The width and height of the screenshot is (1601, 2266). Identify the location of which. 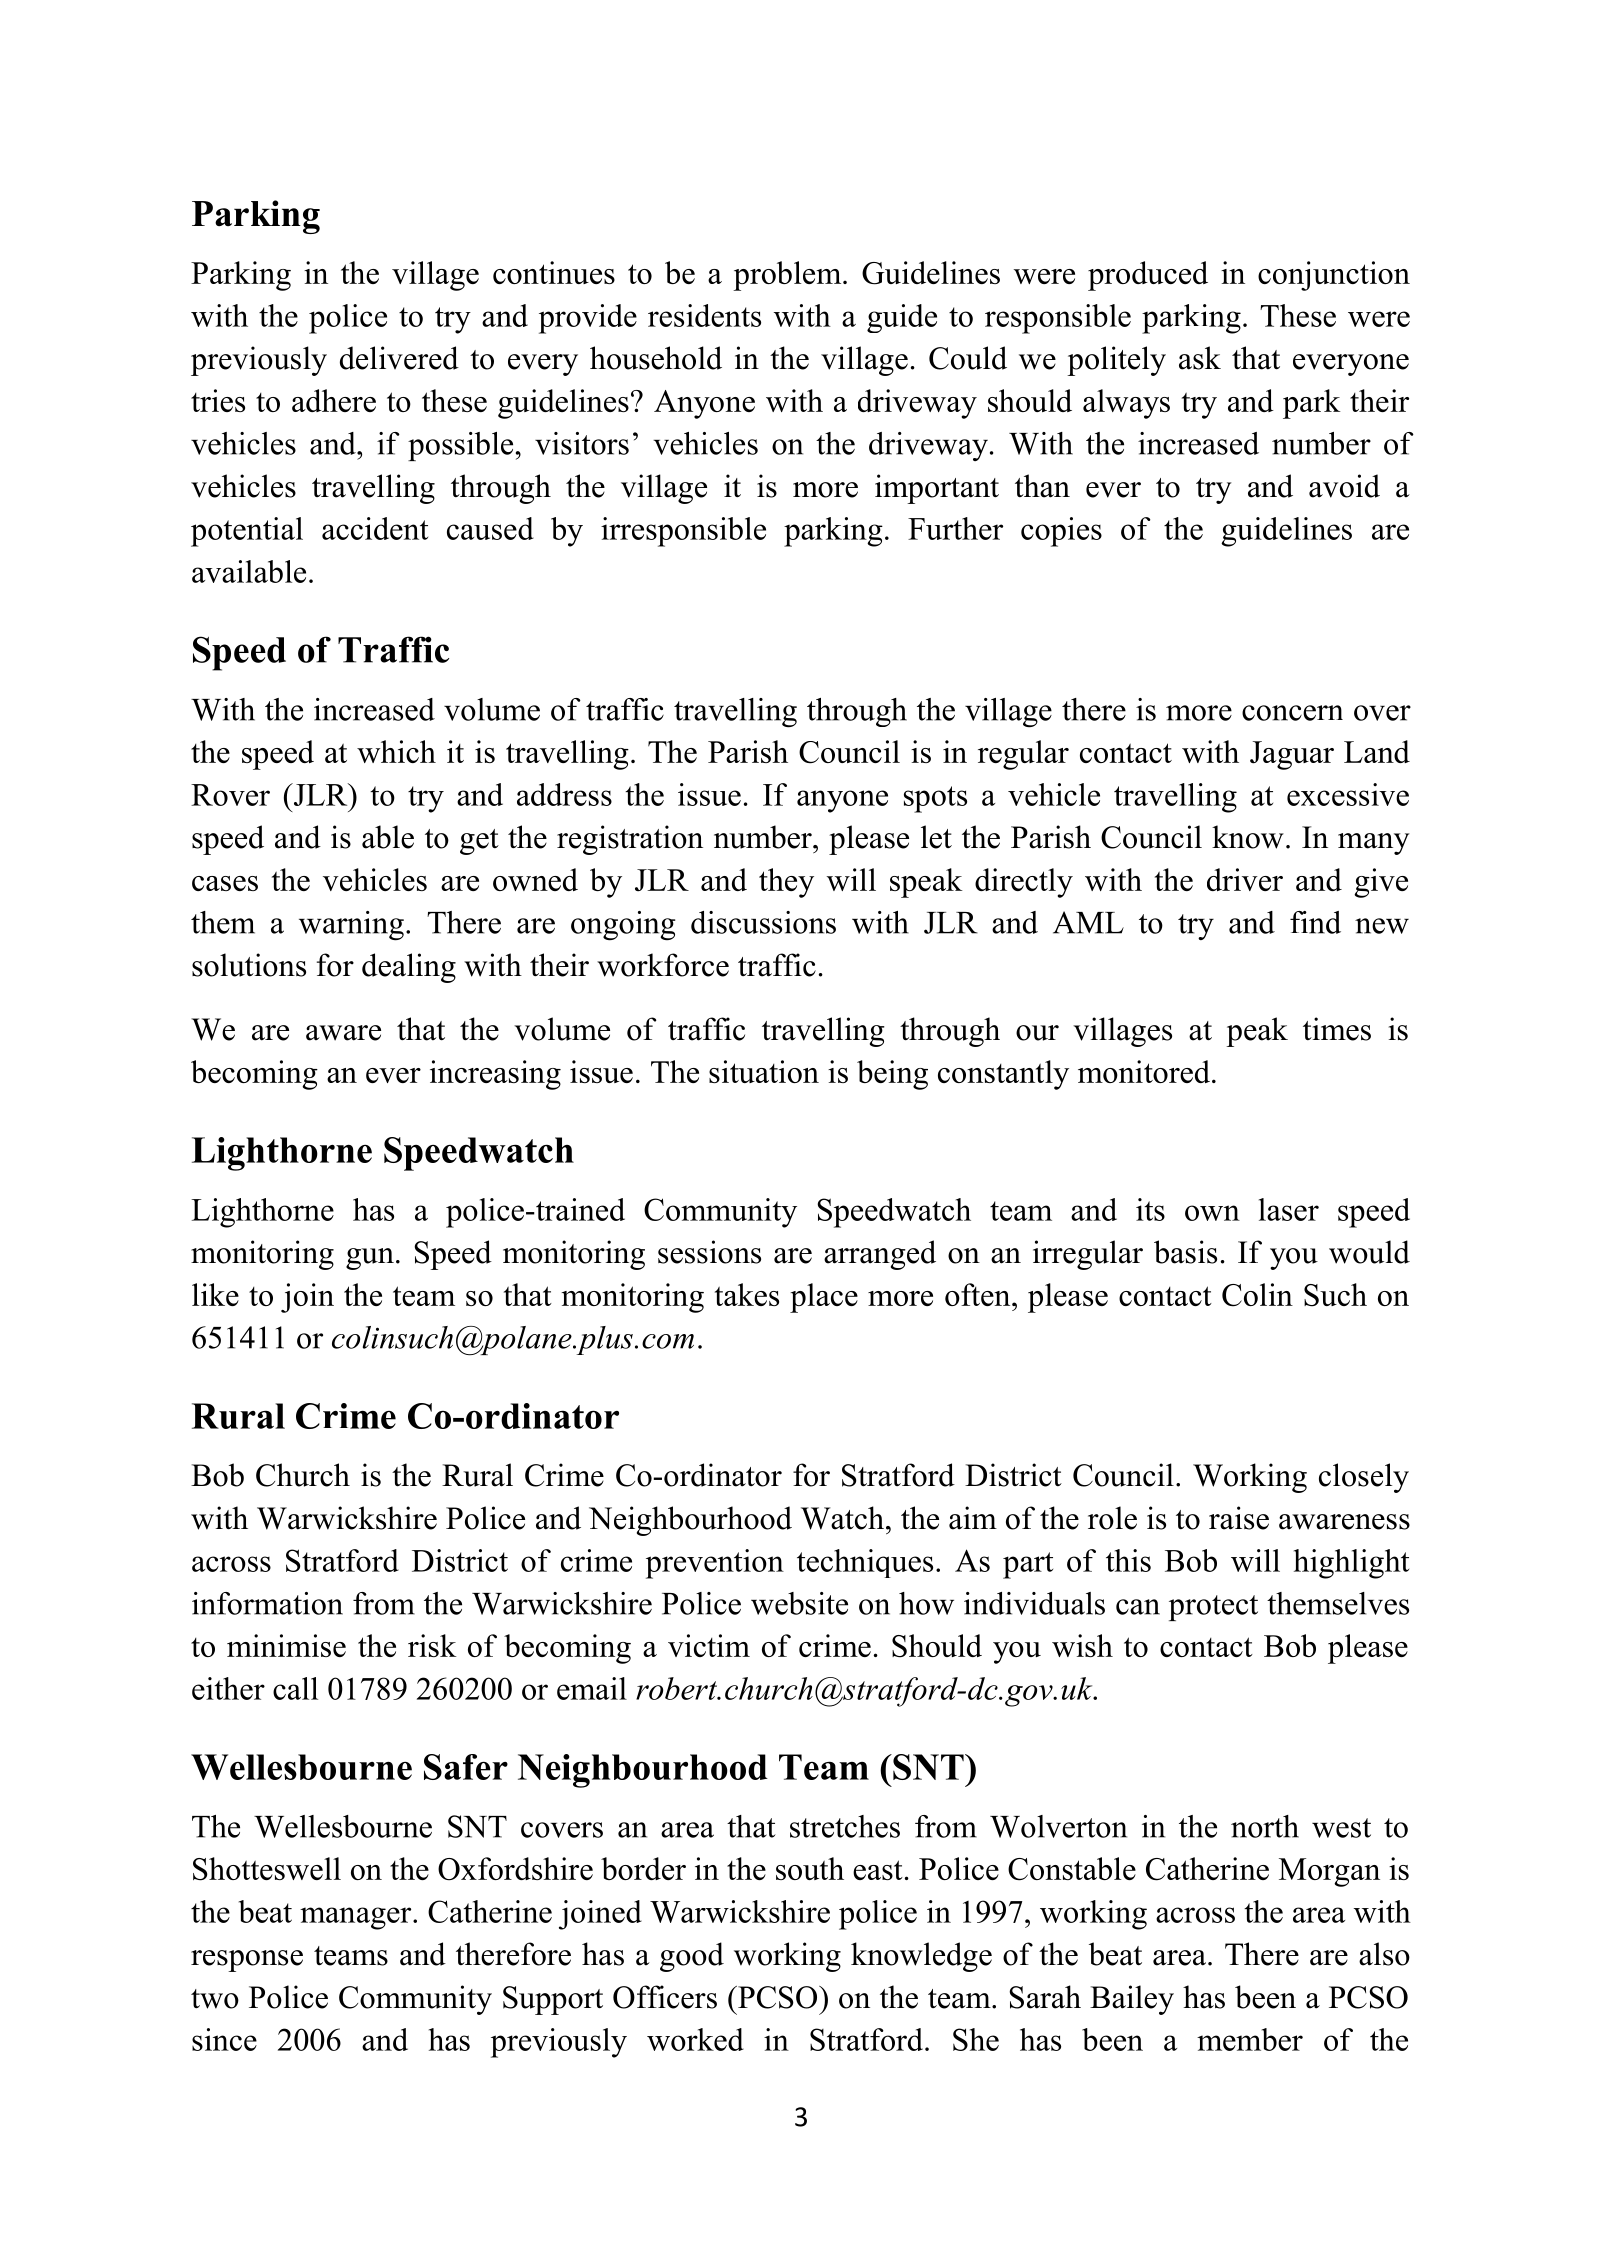
(396, 751).
